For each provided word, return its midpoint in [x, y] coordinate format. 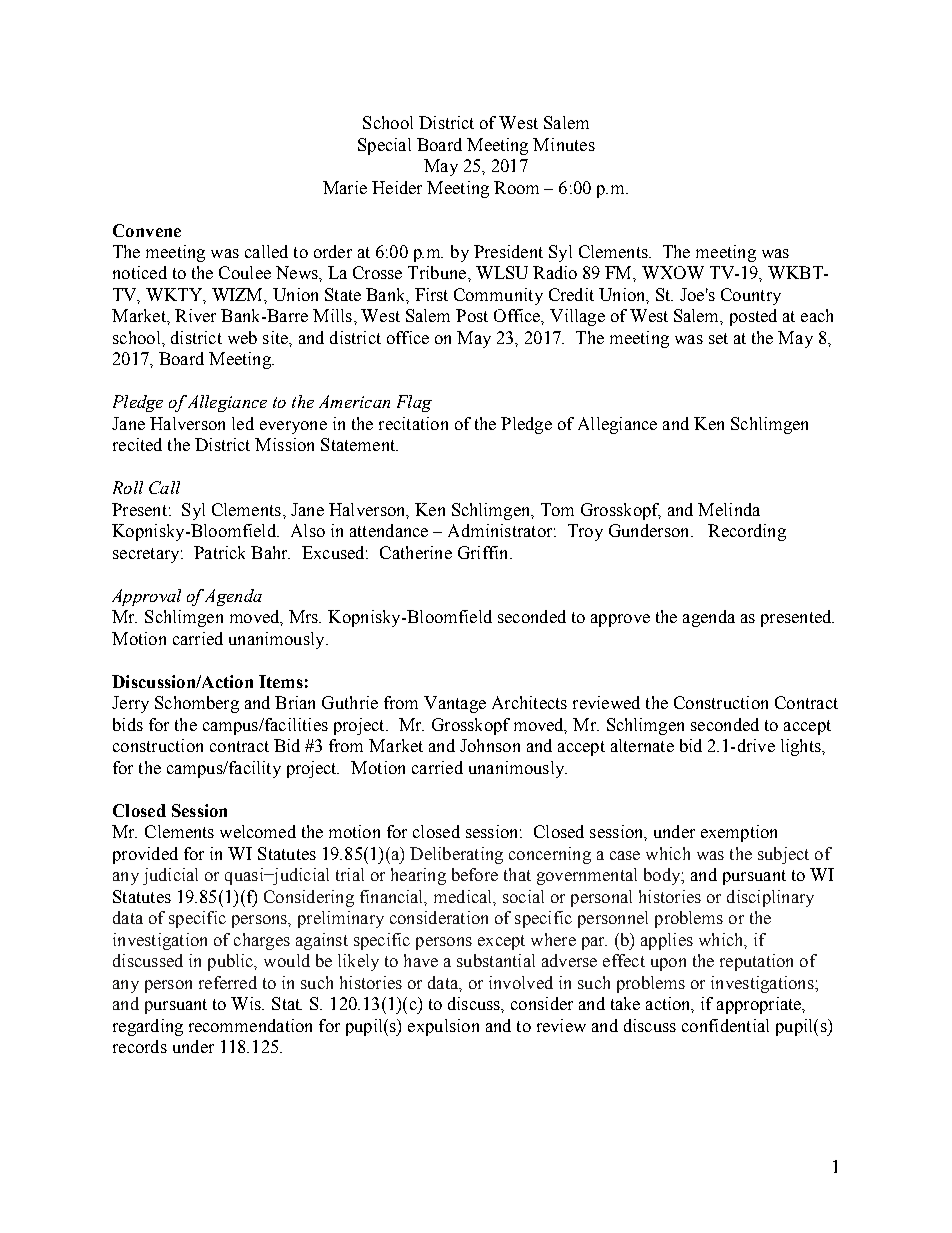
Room [516, 187]
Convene [147, 230]
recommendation [250, 1025]
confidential [725, 1025]
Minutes [564, 144]
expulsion [443, 1027]
